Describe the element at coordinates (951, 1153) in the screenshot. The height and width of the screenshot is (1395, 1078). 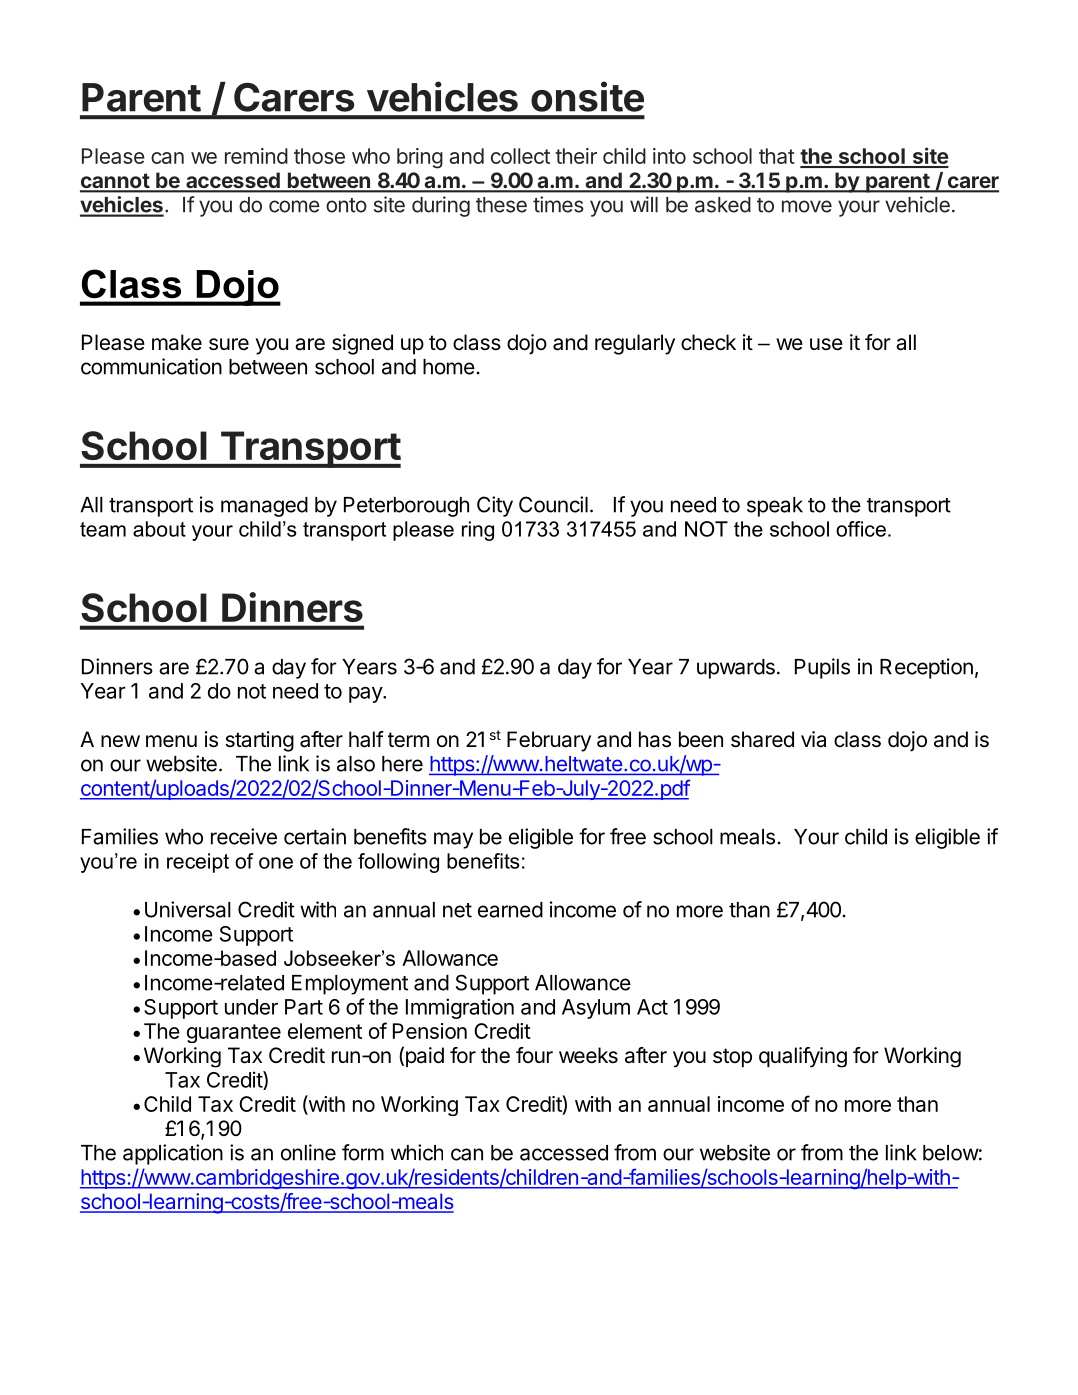
I see `below` at that location.
